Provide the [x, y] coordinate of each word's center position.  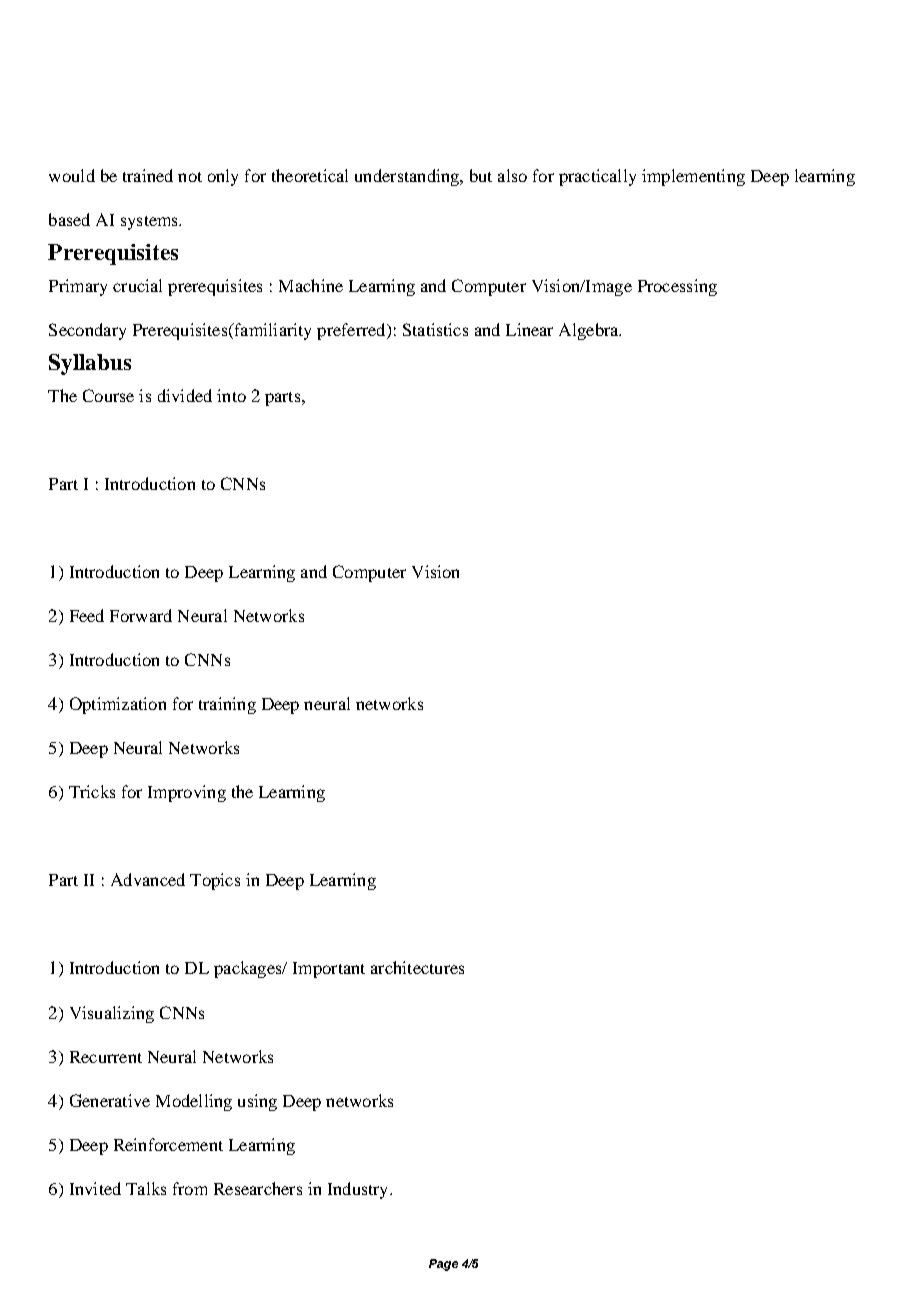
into [231, 395]
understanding [408, 177]
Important [329, 970]
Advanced [148, 879]
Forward [141, 615]
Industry [359, 1190]
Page [443, 1265]
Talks [146, 1188]
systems [150, 223]
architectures [417, 967]
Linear [529, 329]
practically [597, 177]
